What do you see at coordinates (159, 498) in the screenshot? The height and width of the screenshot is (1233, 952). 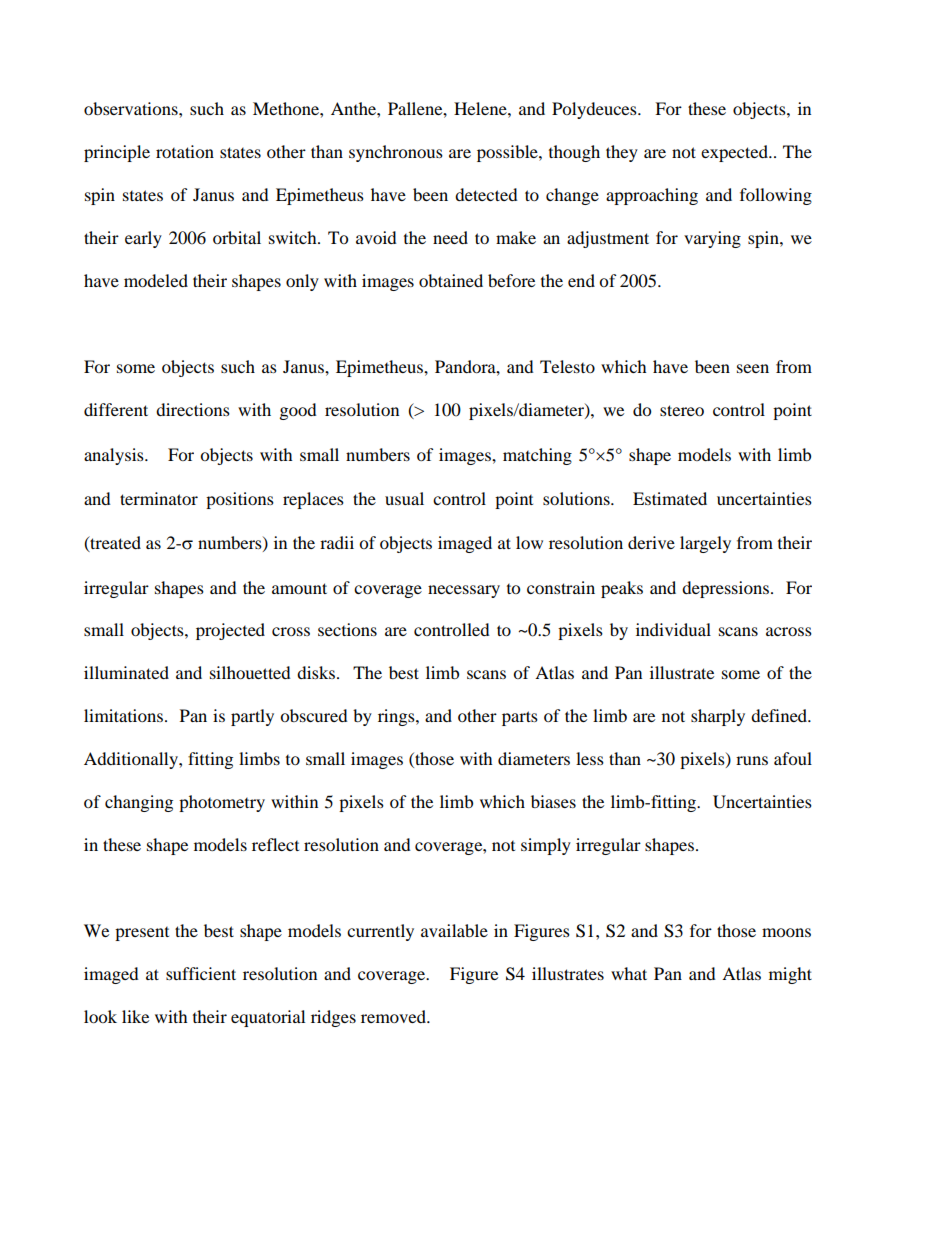 I see `terminator` at bounding box center [159, 498].
